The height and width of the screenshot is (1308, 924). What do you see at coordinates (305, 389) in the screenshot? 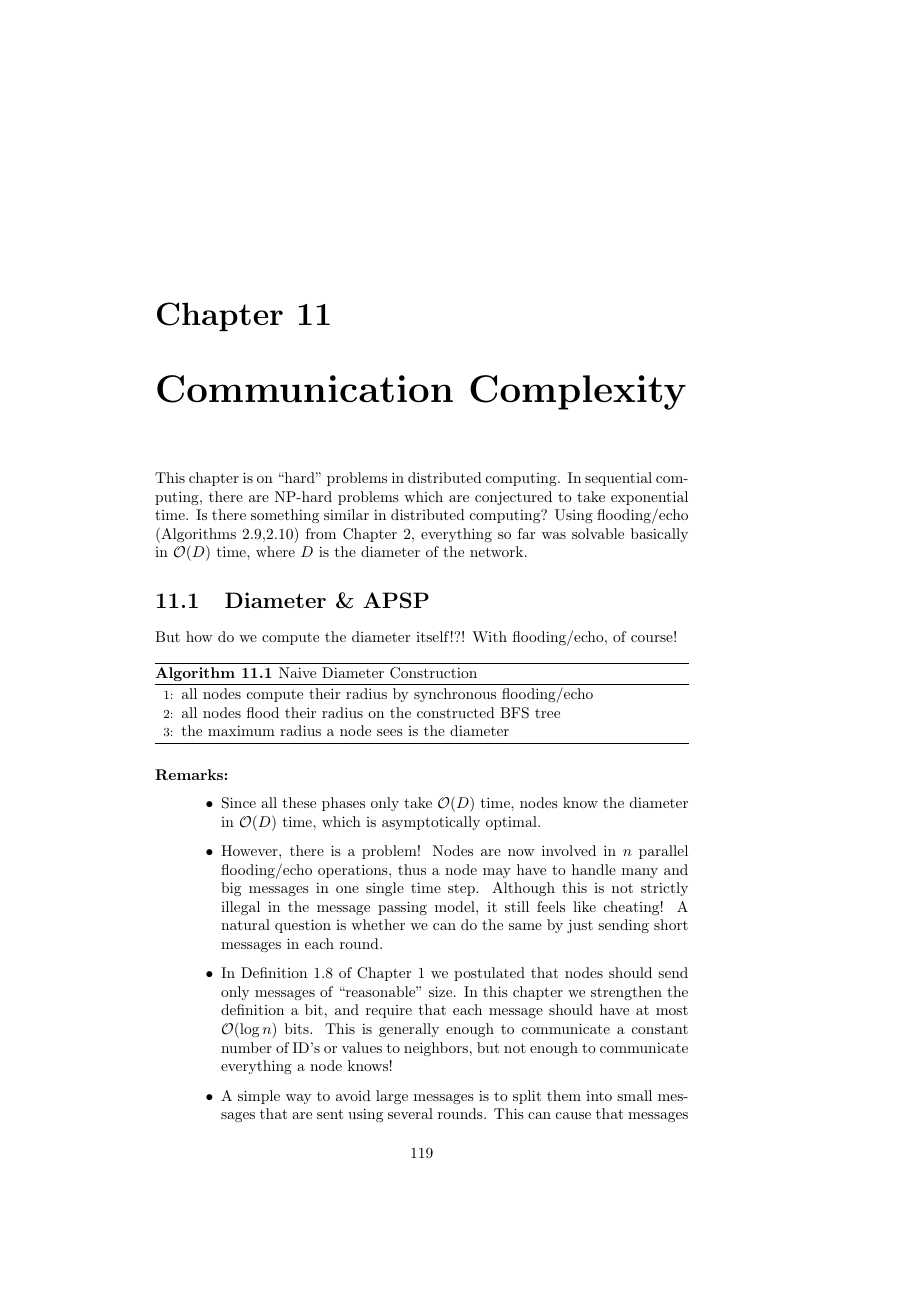
I see `Communication` at bounding box center [305, 389].
